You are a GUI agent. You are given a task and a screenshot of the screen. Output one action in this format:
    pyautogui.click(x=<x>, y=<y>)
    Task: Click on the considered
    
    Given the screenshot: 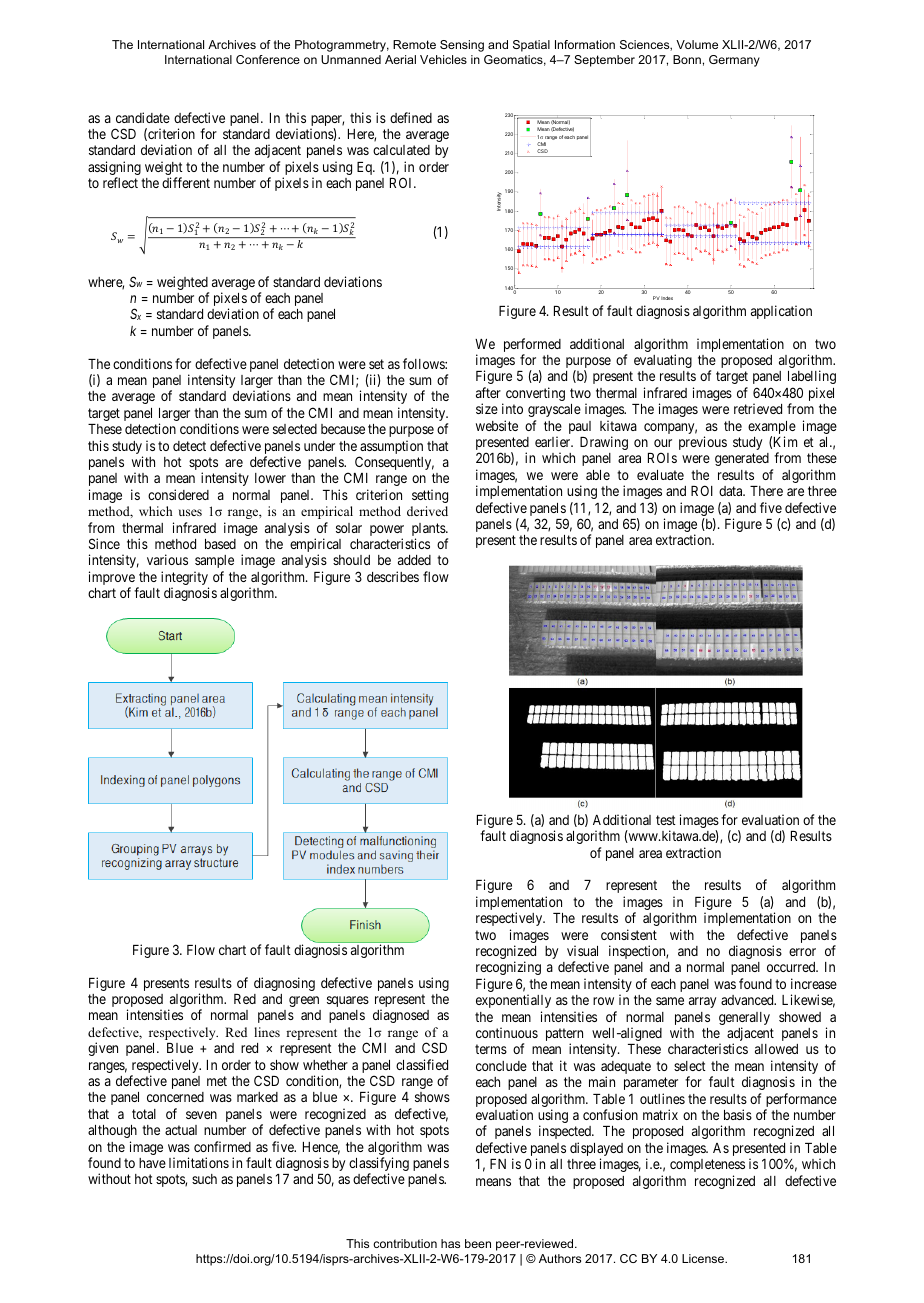 What is the action you would take?
    pyautogui.click(x=178, y=494)
